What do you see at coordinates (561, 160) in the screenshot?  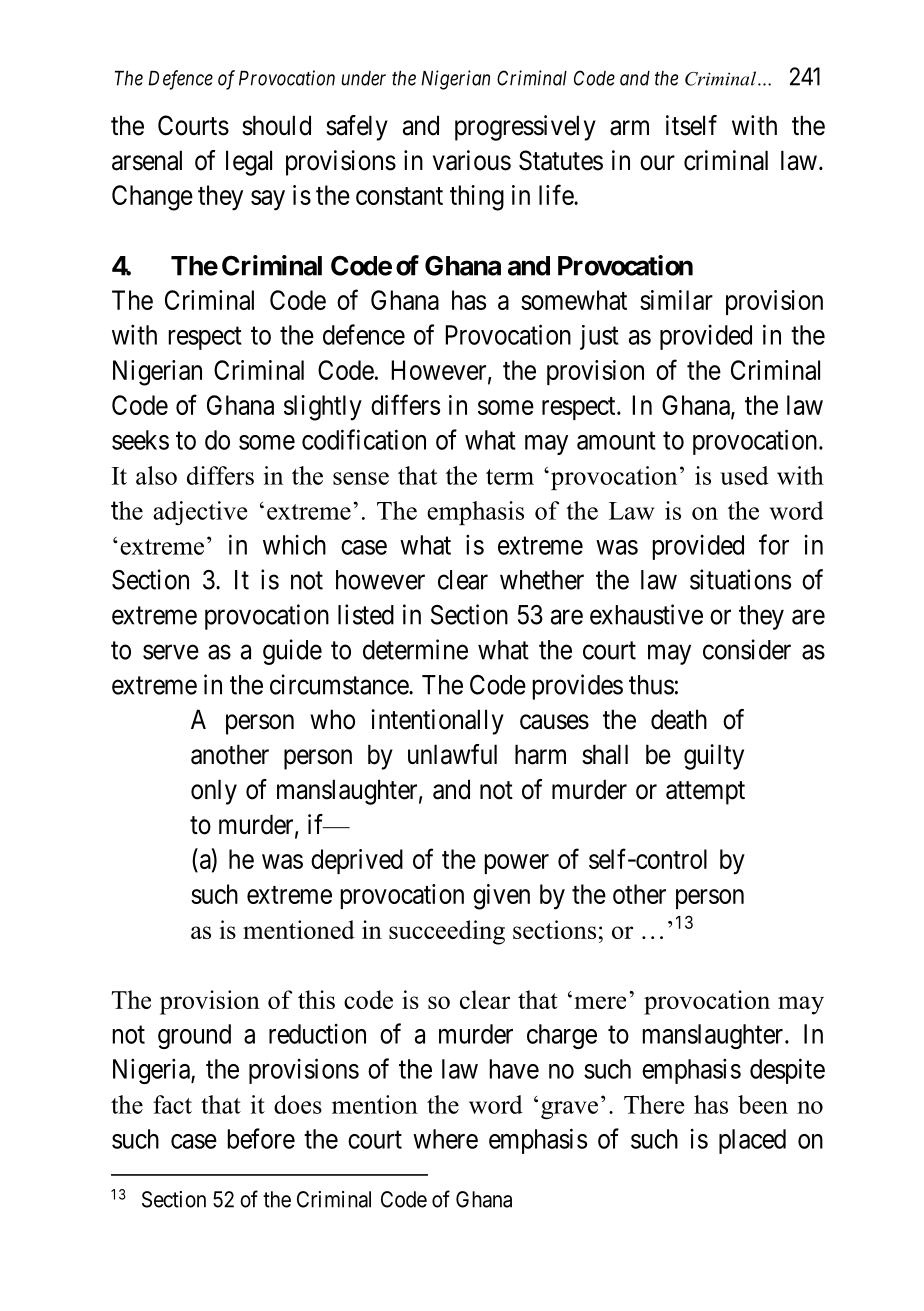 I see `Statutes` at bounding box center [561, 160].
